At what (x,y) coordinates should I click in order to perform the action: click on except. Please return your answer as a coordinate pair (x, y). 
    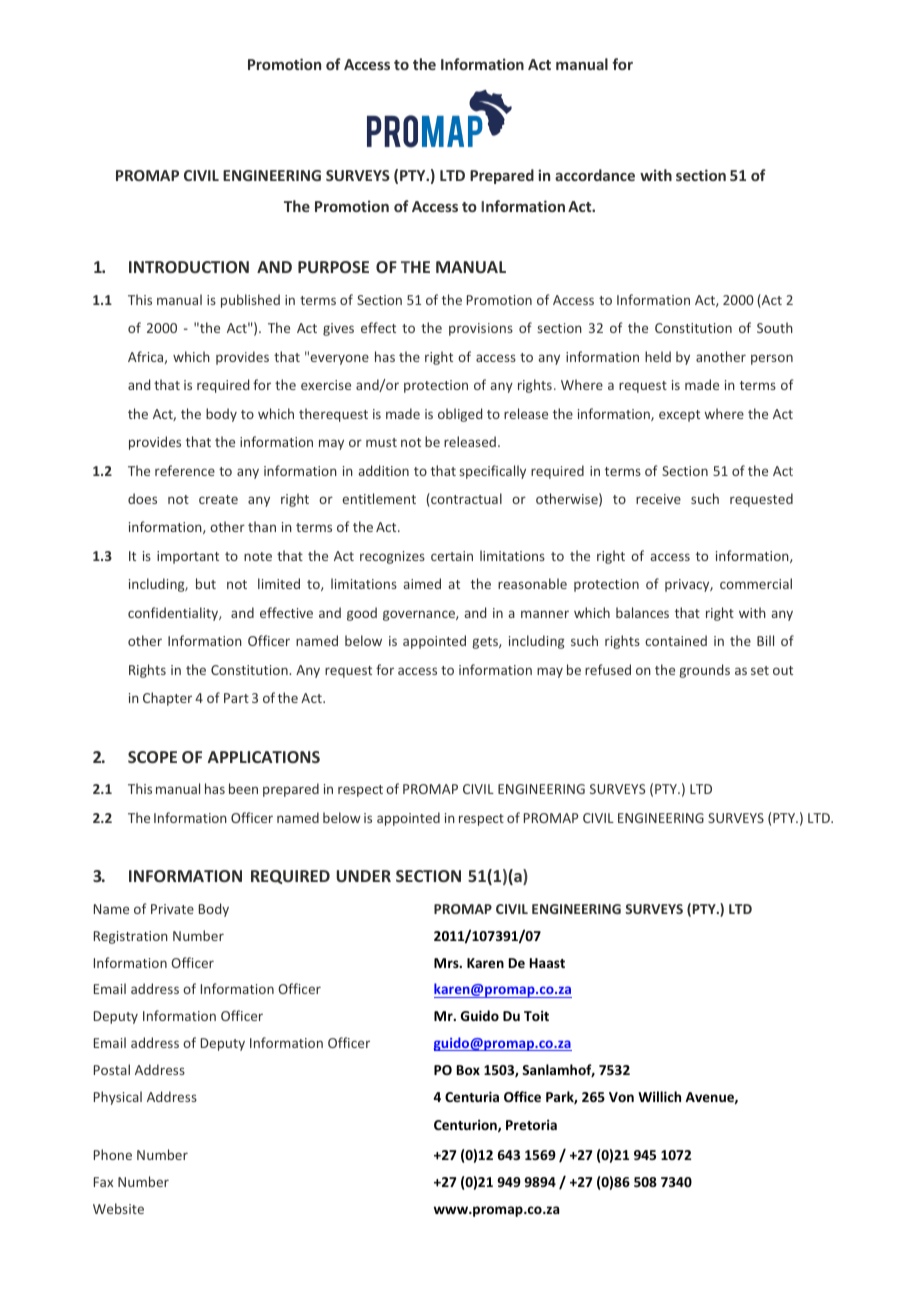
    Looking at the image, I should click on (679, 416).
